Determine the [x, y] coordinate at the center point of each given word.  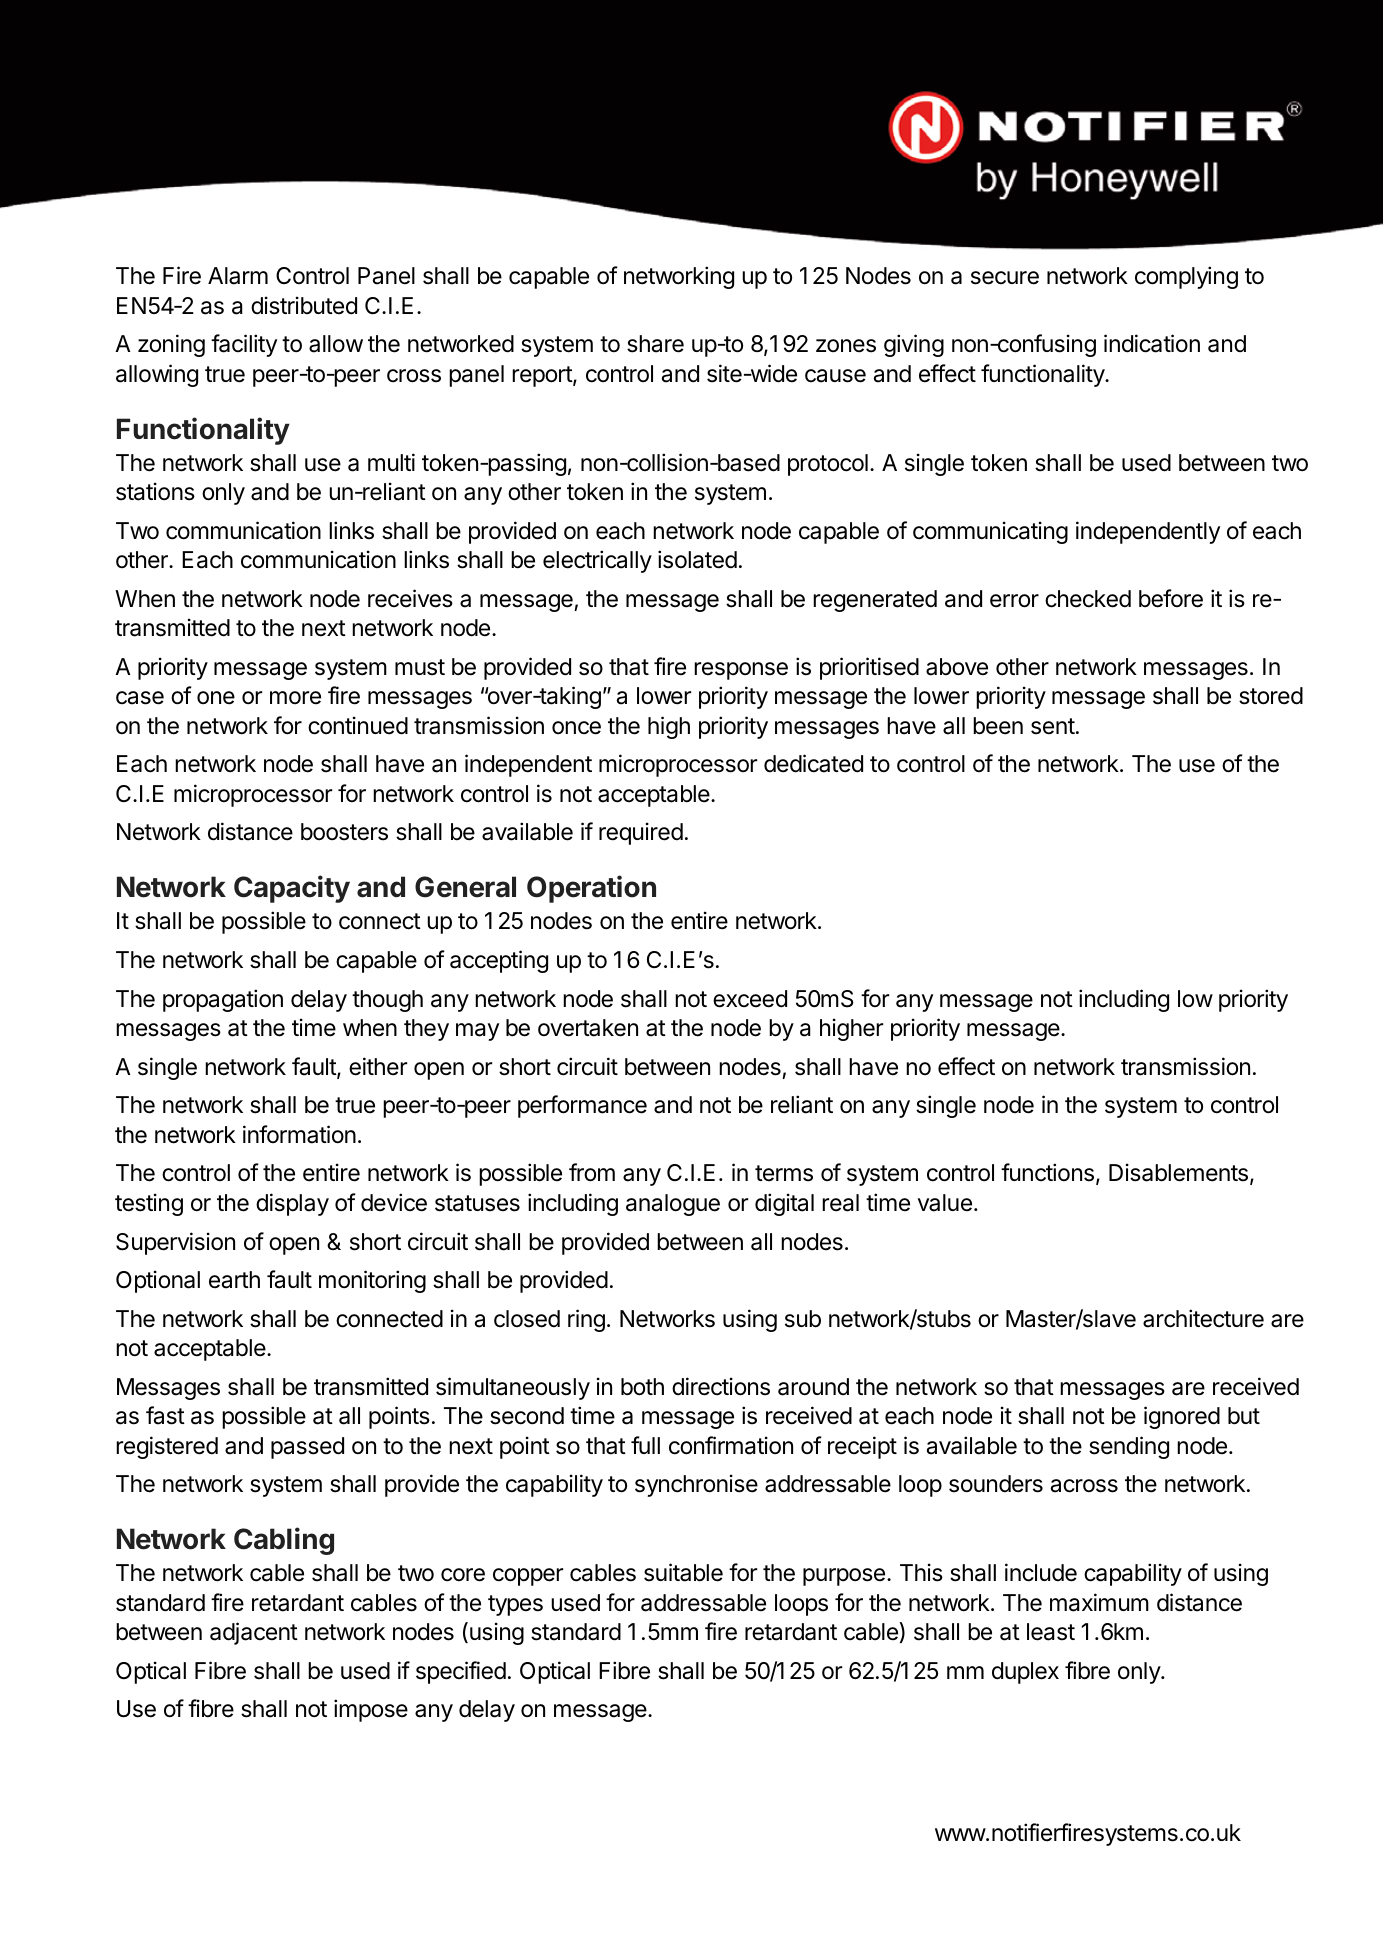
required [641, 833]
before [1171, 598]
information [299, 1134]
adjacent [254, 1633]
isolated [697, 559]
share [655, 344]
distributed [304, 305]
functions [1047, 1172]
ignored [1182, 1417]
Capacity [292, 889]
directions [721, 1386]
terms [784, 1173]
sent [1053, 726]
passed [307, 1448]
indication [1152, 343]
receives [410, 598]
